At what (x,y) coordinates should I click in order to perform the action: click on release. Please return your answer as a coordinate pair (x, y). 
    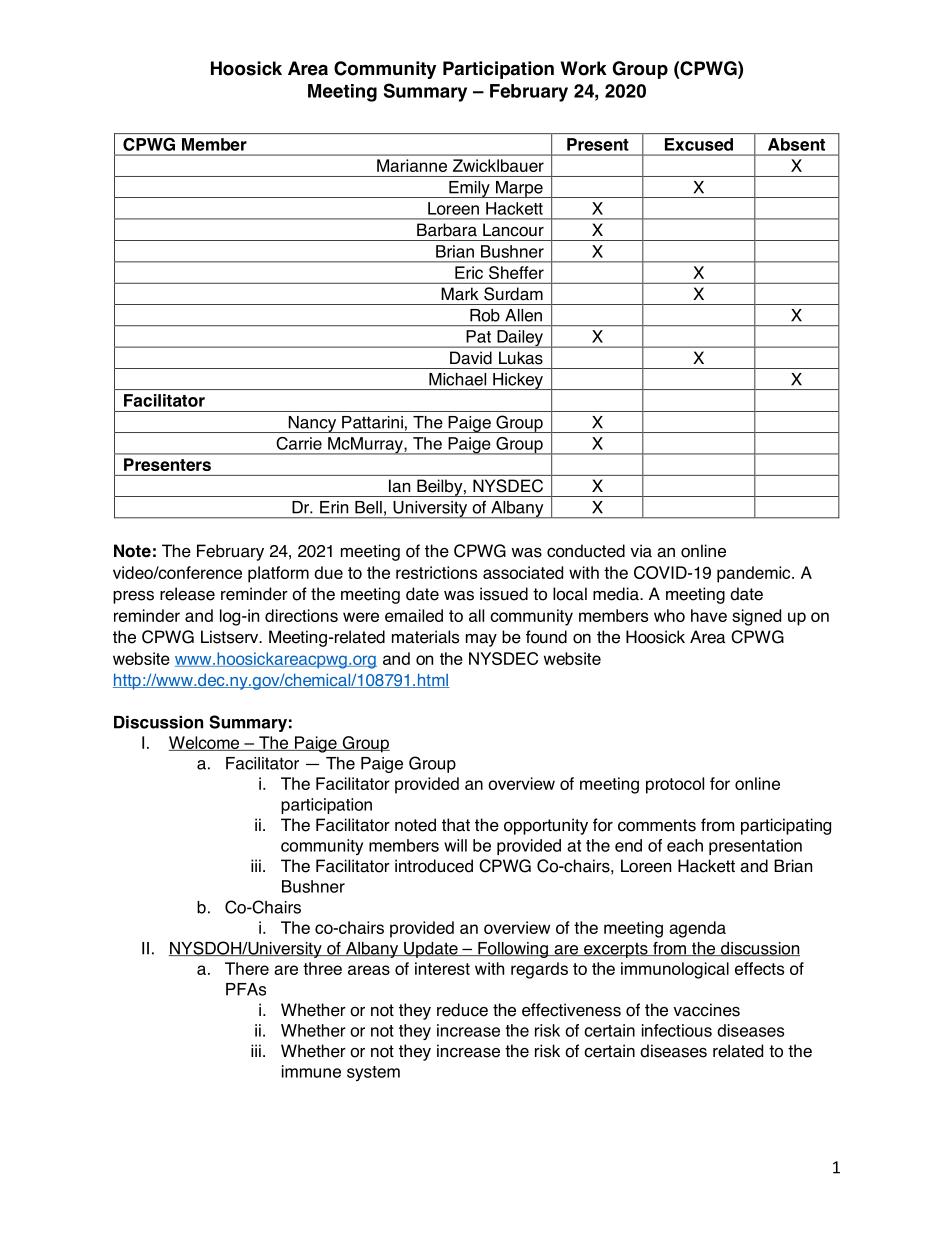
    Looking at the image, I should click on (187, 594).
